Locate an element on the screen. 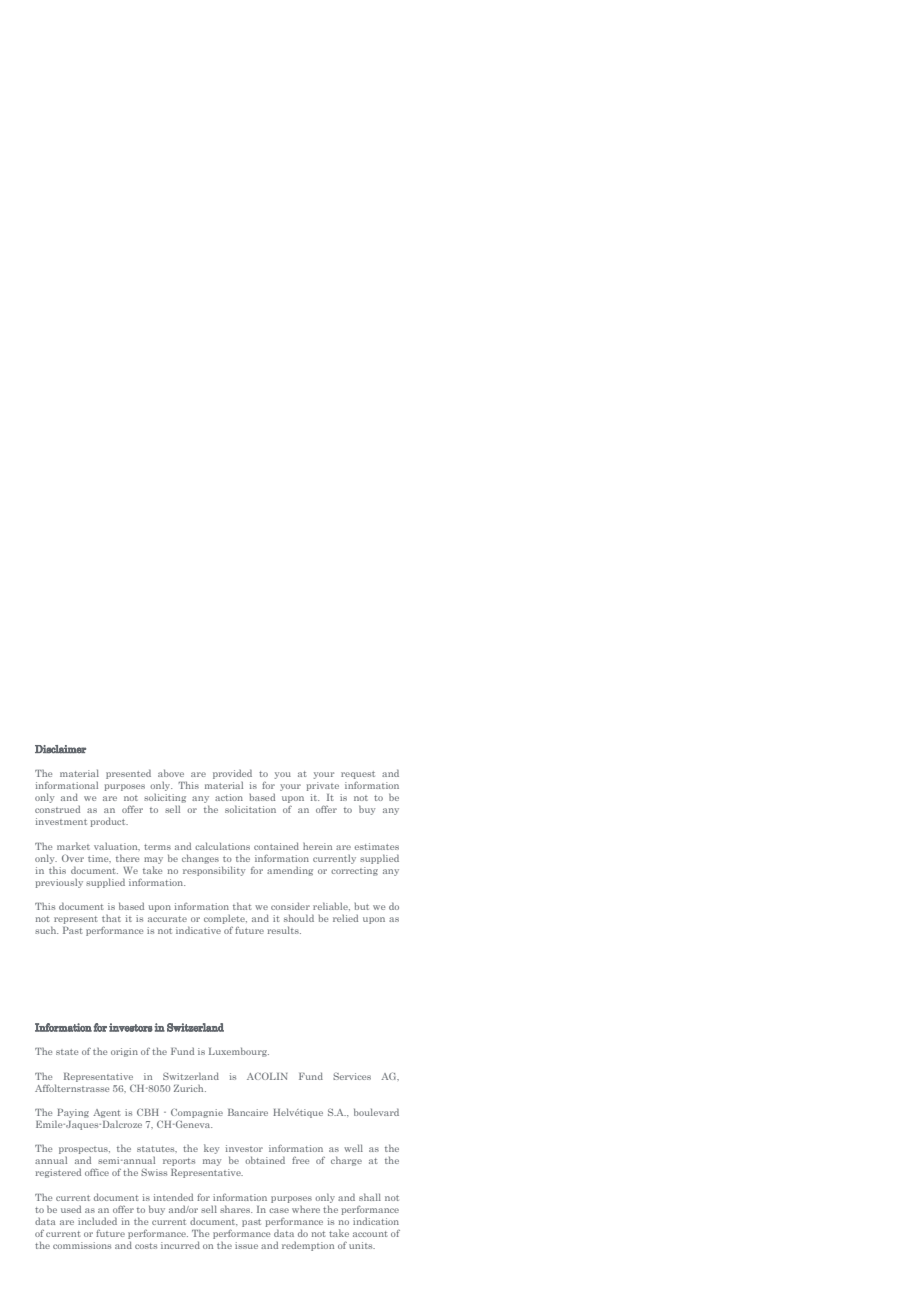  request is located at coordinates (358, 775).
